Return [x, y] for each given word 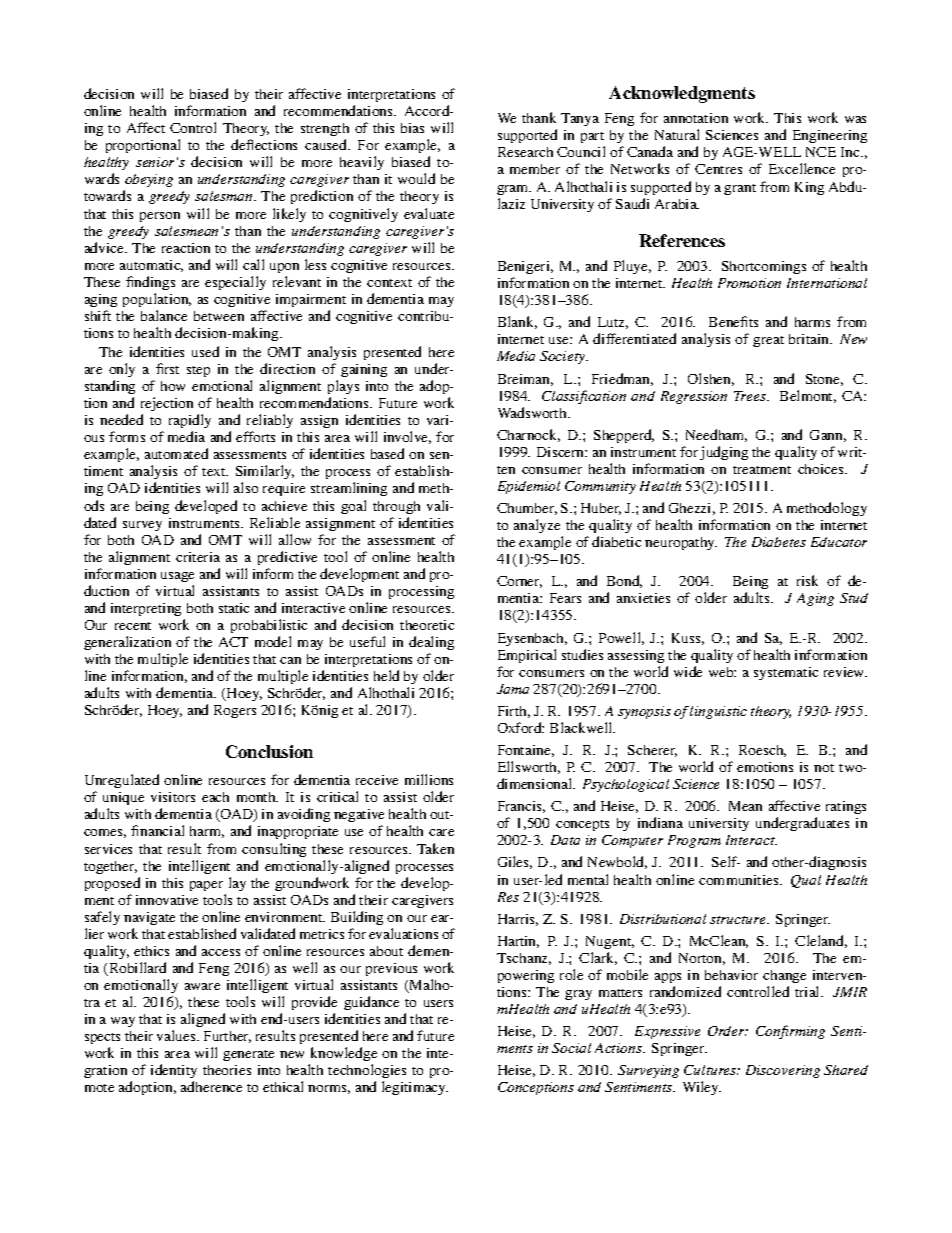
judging [724, 453]
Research [525, 152]
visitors [173, 797]
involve [407, 437]
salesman [225, 196]
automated [176, 453]
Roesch [762, 751]
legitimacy [415, 1088]
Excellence [802, 168]
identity [174, 1073]
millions [429, 779]
